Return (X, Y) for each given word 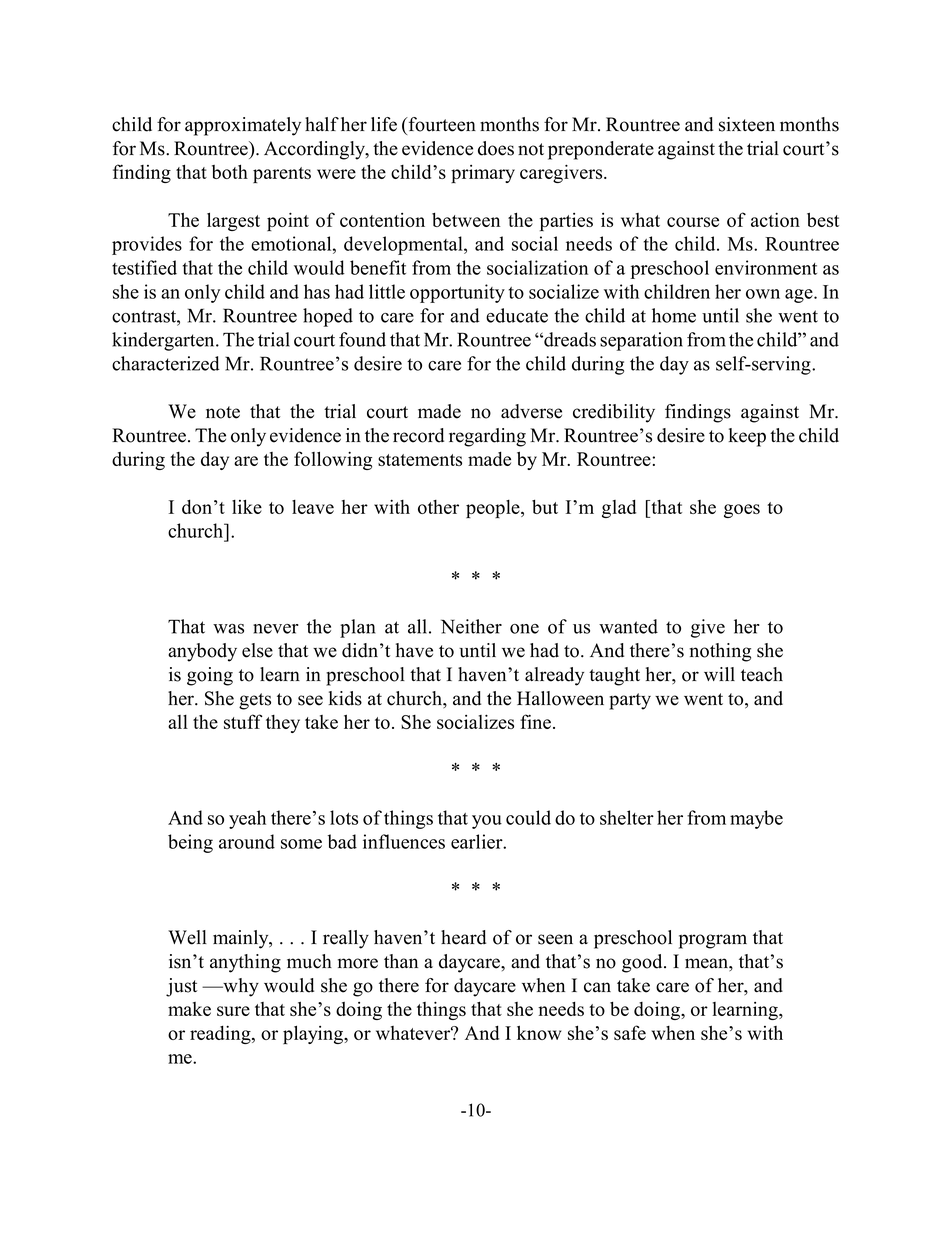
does (496, 148)
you (487, 822)
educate (517, 315)
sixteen (747, 124)
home (674, 315)
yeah (247, 819)
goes (742, 511)
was (228, 629)
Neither (471, 626)
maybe (756, 819)
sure (233, 1011)
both (230, 171)
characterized (166, 363)
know (539, 1033)
